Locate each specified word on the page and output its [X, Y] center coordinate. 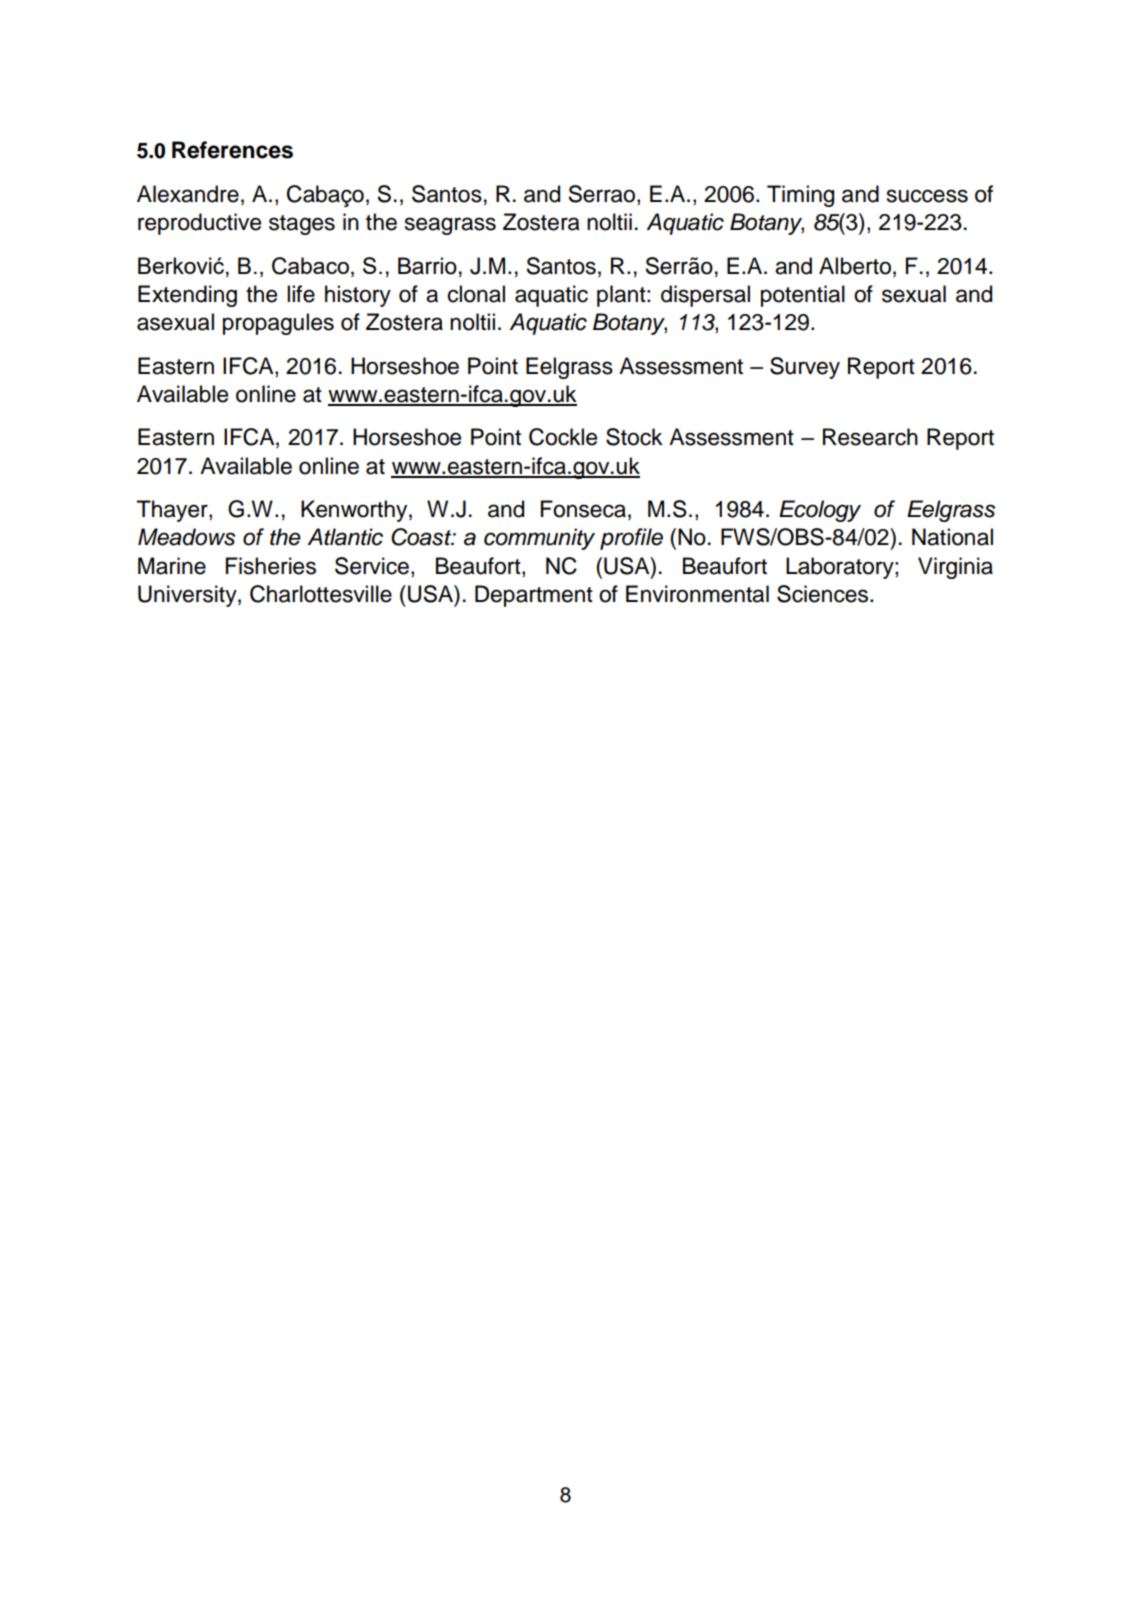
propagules [278, 324]
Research [870, 437]
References [232, 150]
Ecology [820, 511]
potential [803, 296]
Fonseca [583, 509]
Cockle [563, 437]
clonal [476, 294]
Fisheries [271, 566]
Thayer [173, 511]
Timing [800, 196]
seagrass [450, 226]
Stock [634, 437]
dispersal [705, 296]
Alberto [855, 266]
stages [302, 225]
